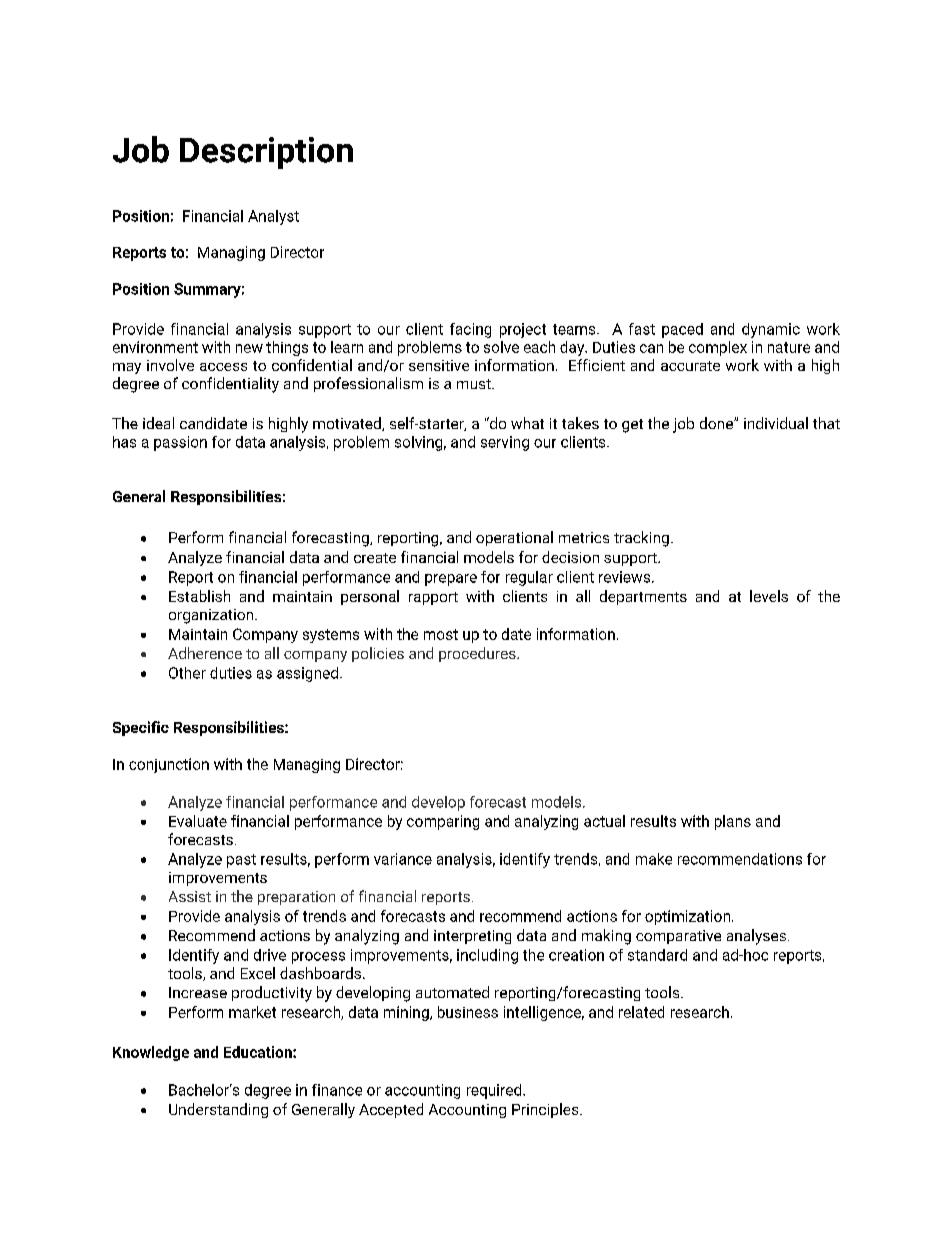 This screenshot has height=1233, width=952. Describe the element at coordinates (475, 384) in the screenshot. I see `must` at that location.
